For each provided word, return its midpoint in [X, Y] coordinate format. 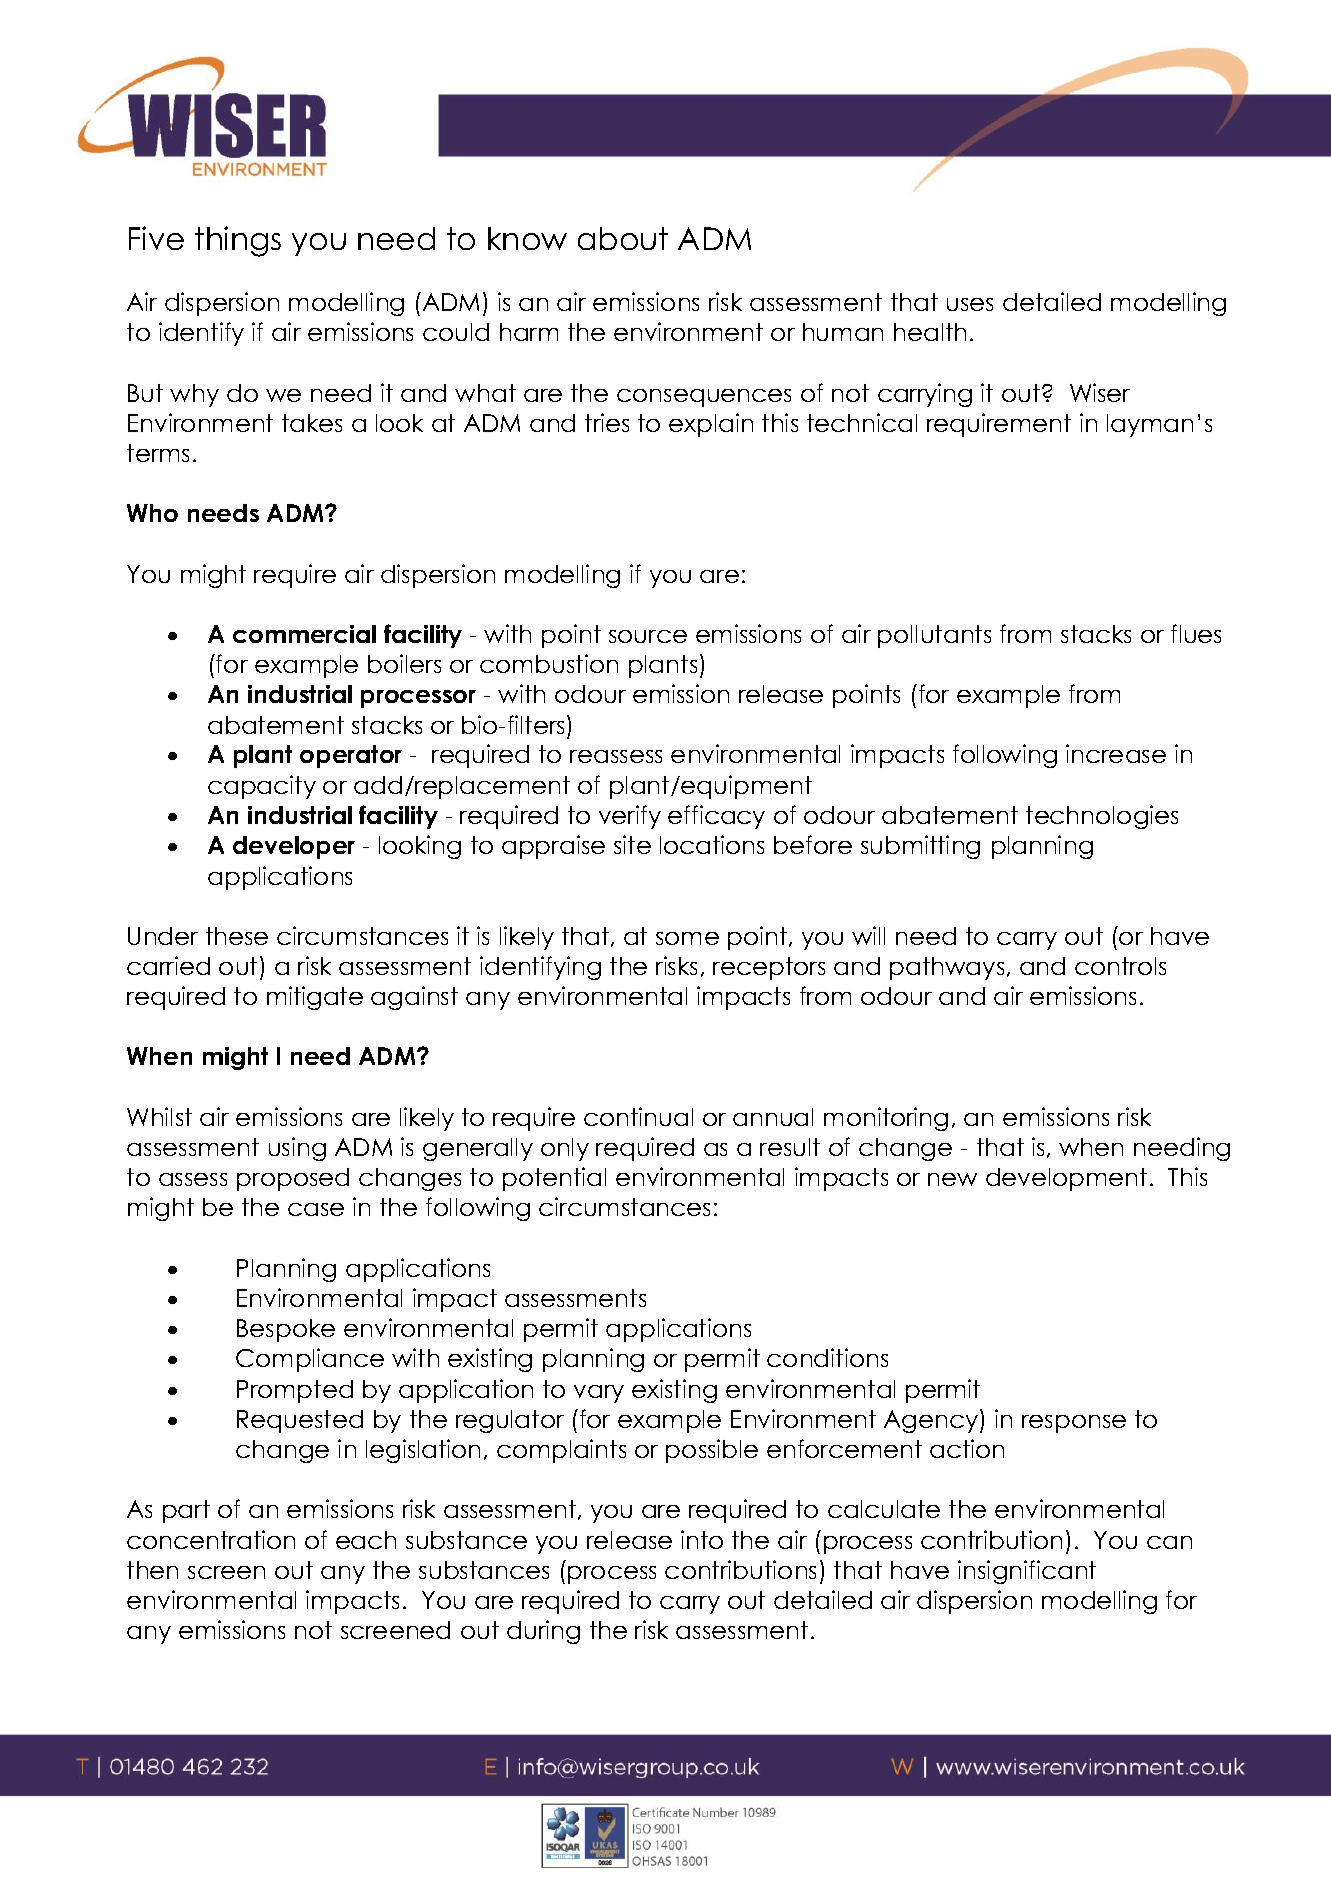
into [702, 1539]
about [623, 238]
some [687, 938]
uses [970, 304]
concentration [211, 1539]
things [238, 241]
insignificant [1027, 1572]
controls [1120, 966]
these [237, 936]
